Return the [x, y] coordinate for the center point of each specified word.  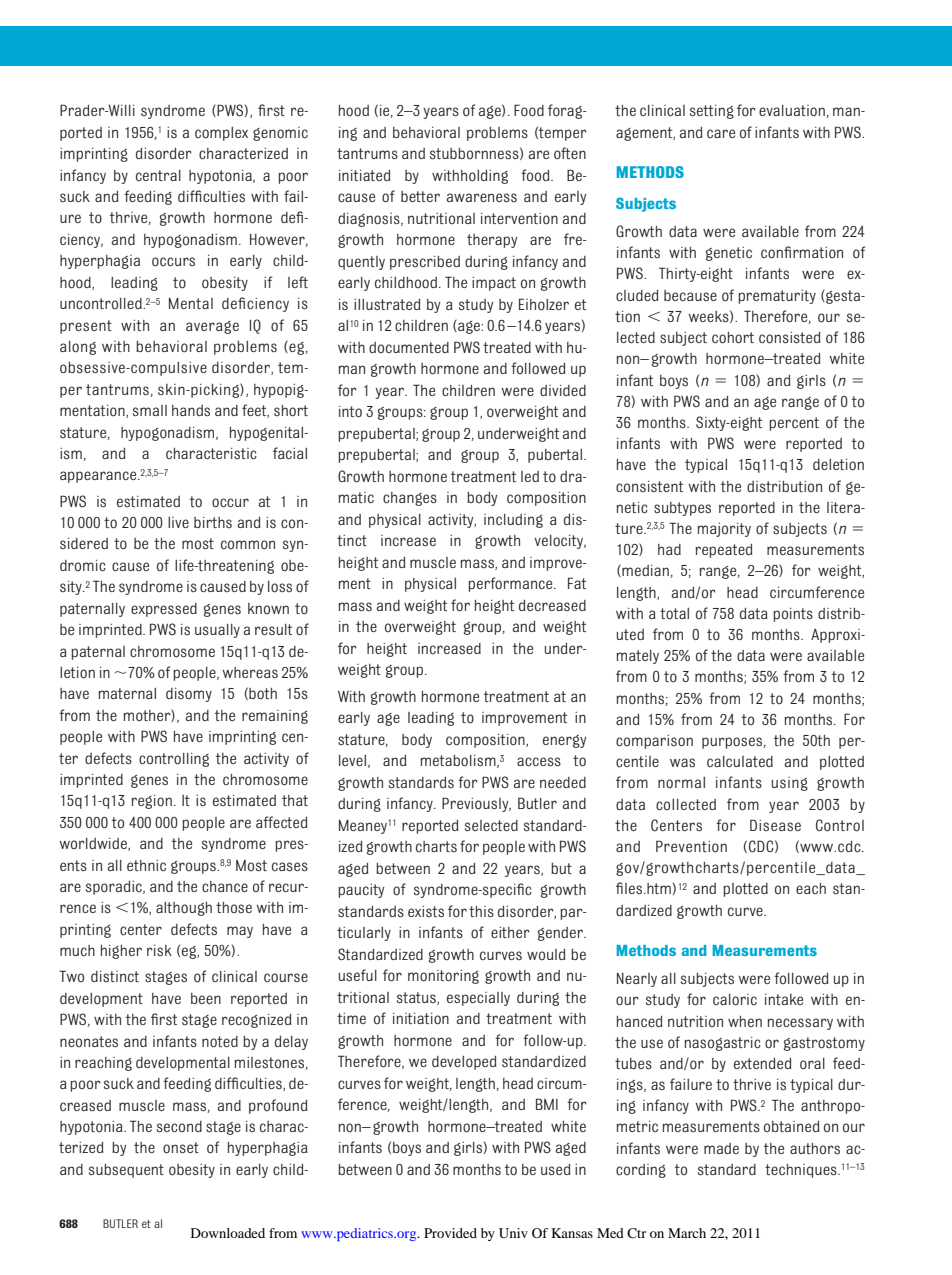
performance [511, 584]
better [420, 196]
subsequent [126, 1171]
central [158, 175]
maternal [127, 693]
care [721, 133]
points [793, 615]
